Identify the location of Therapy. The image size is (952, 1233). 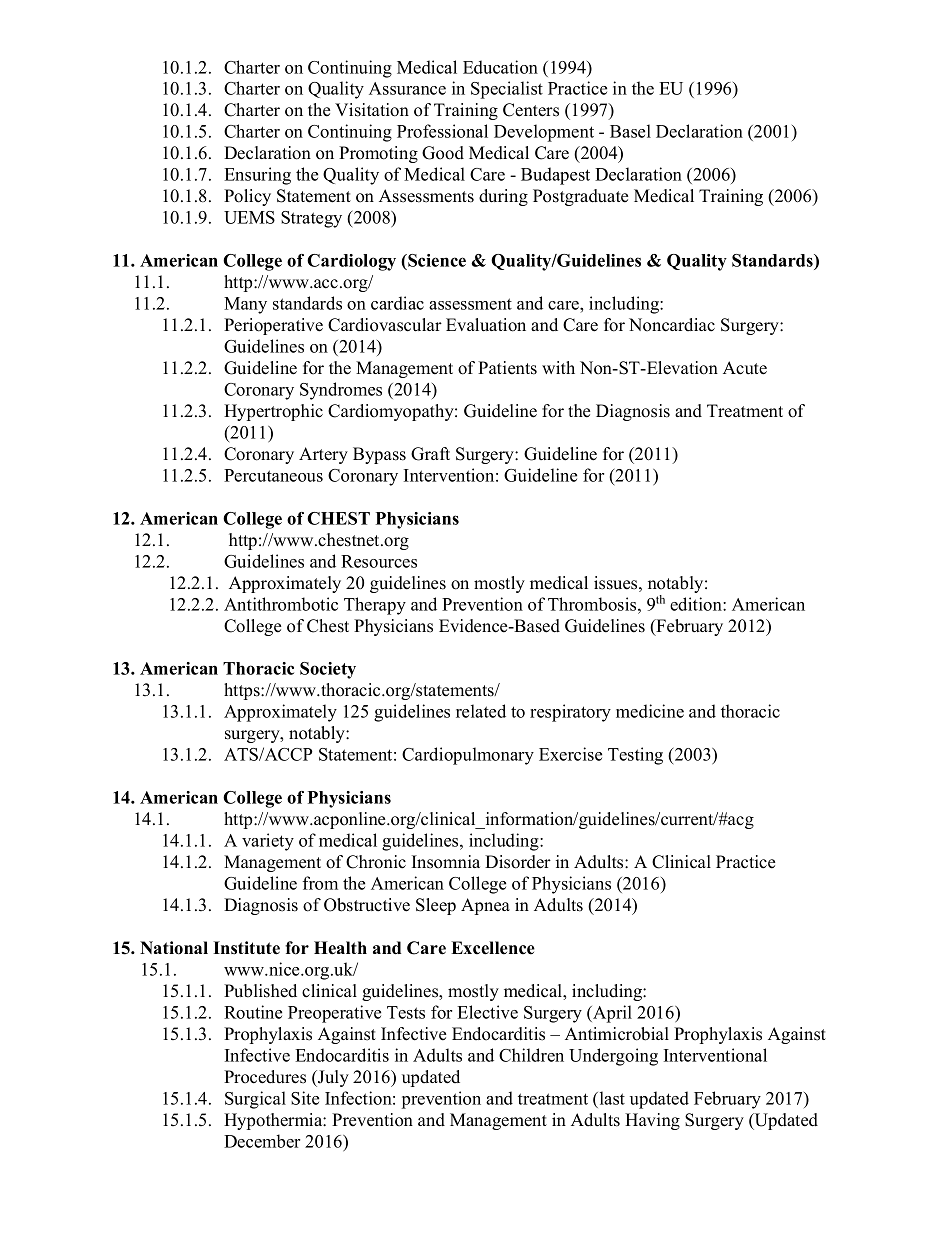
(375, 606).
